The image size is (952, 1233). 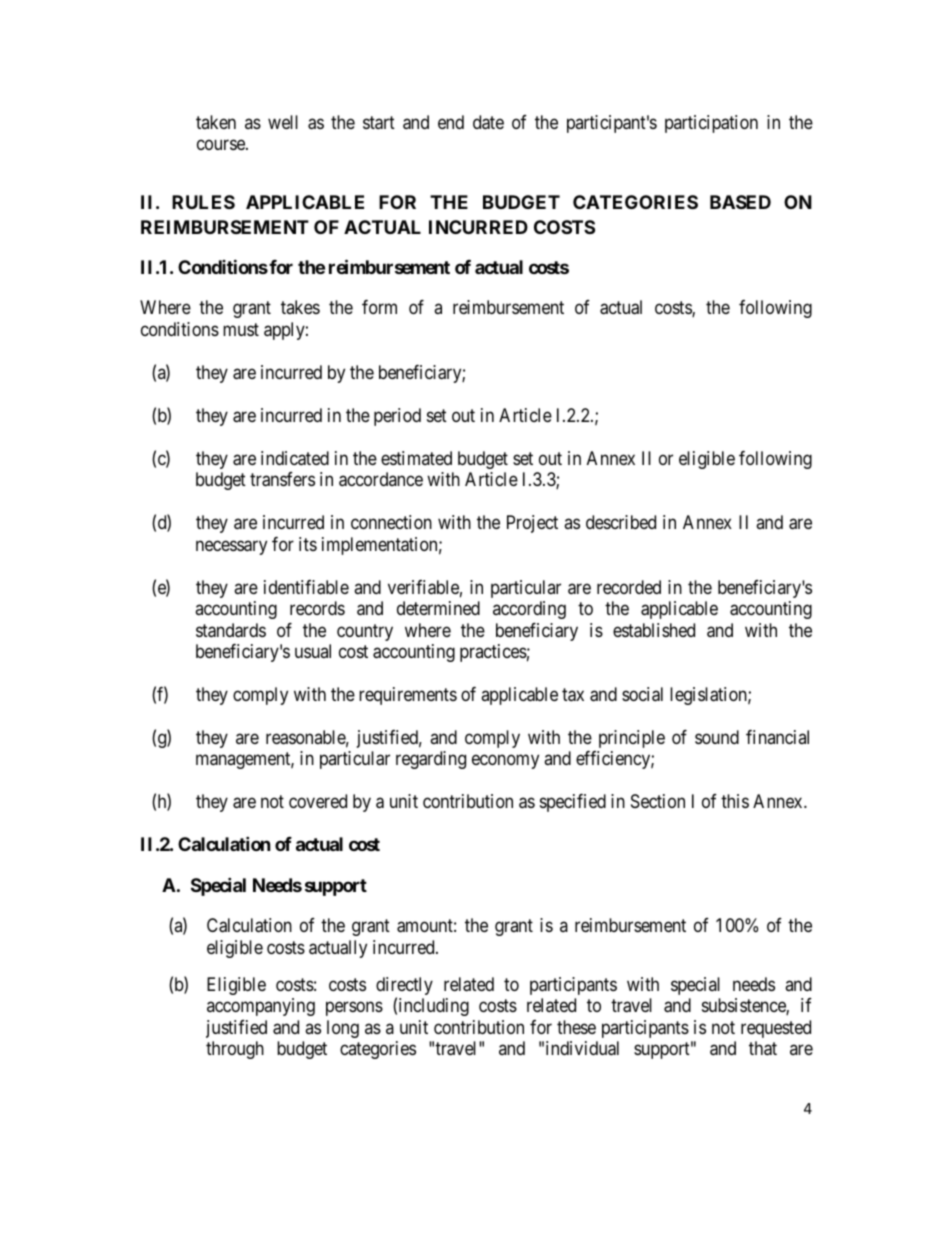 I want to click on accompanying, so click(x=261, y=1007).
